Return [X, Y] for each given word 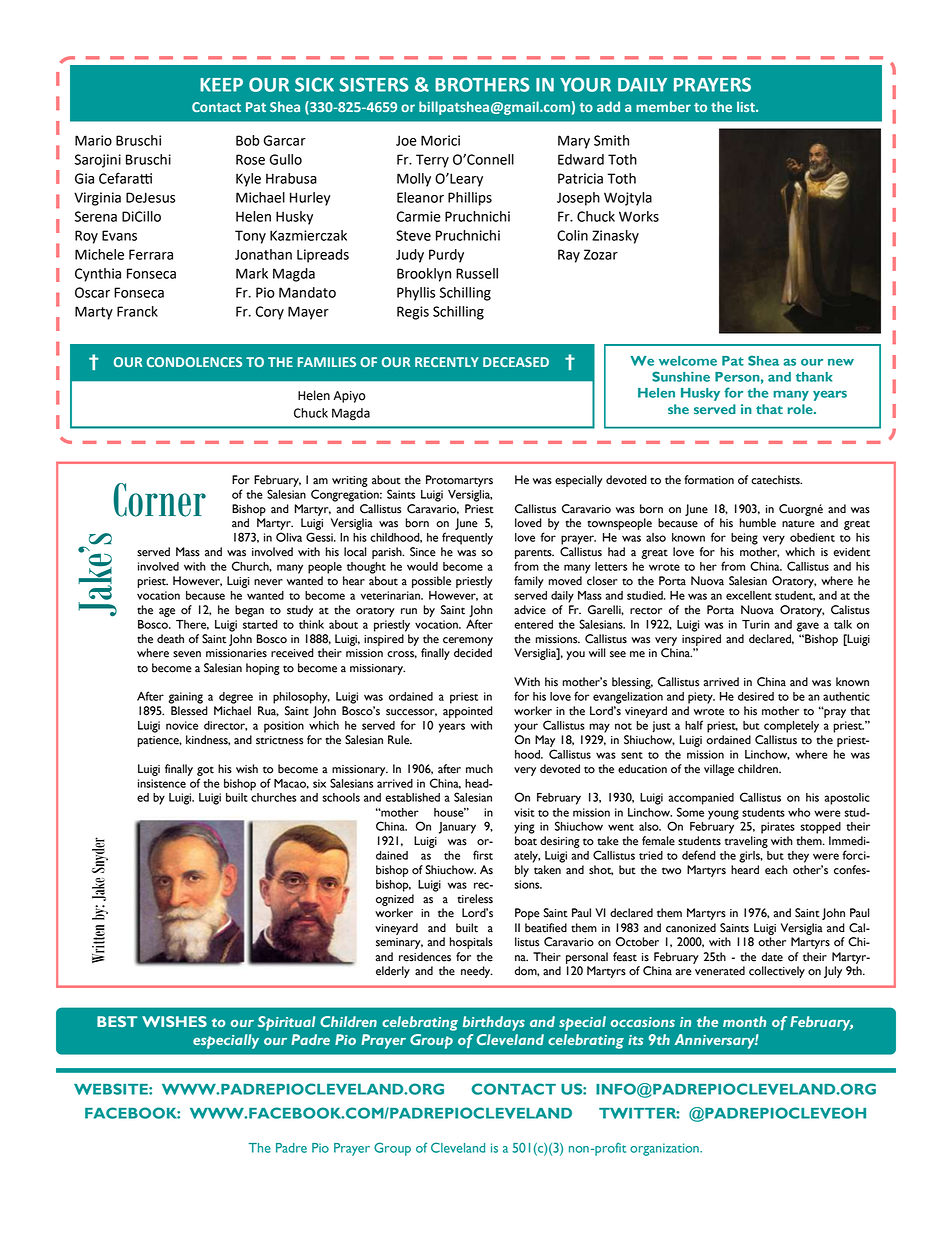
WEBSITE [112, 1089]
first [483, 855]
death [170, 639]
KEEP [221, 85]
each [776, 870]
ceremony [468, 641]
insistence [162, 783]
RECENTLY [447, 362]
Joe [406, 140]
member [663, 106]
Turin [756, 624]
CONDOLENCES [194, 362]
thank [814, 377]
